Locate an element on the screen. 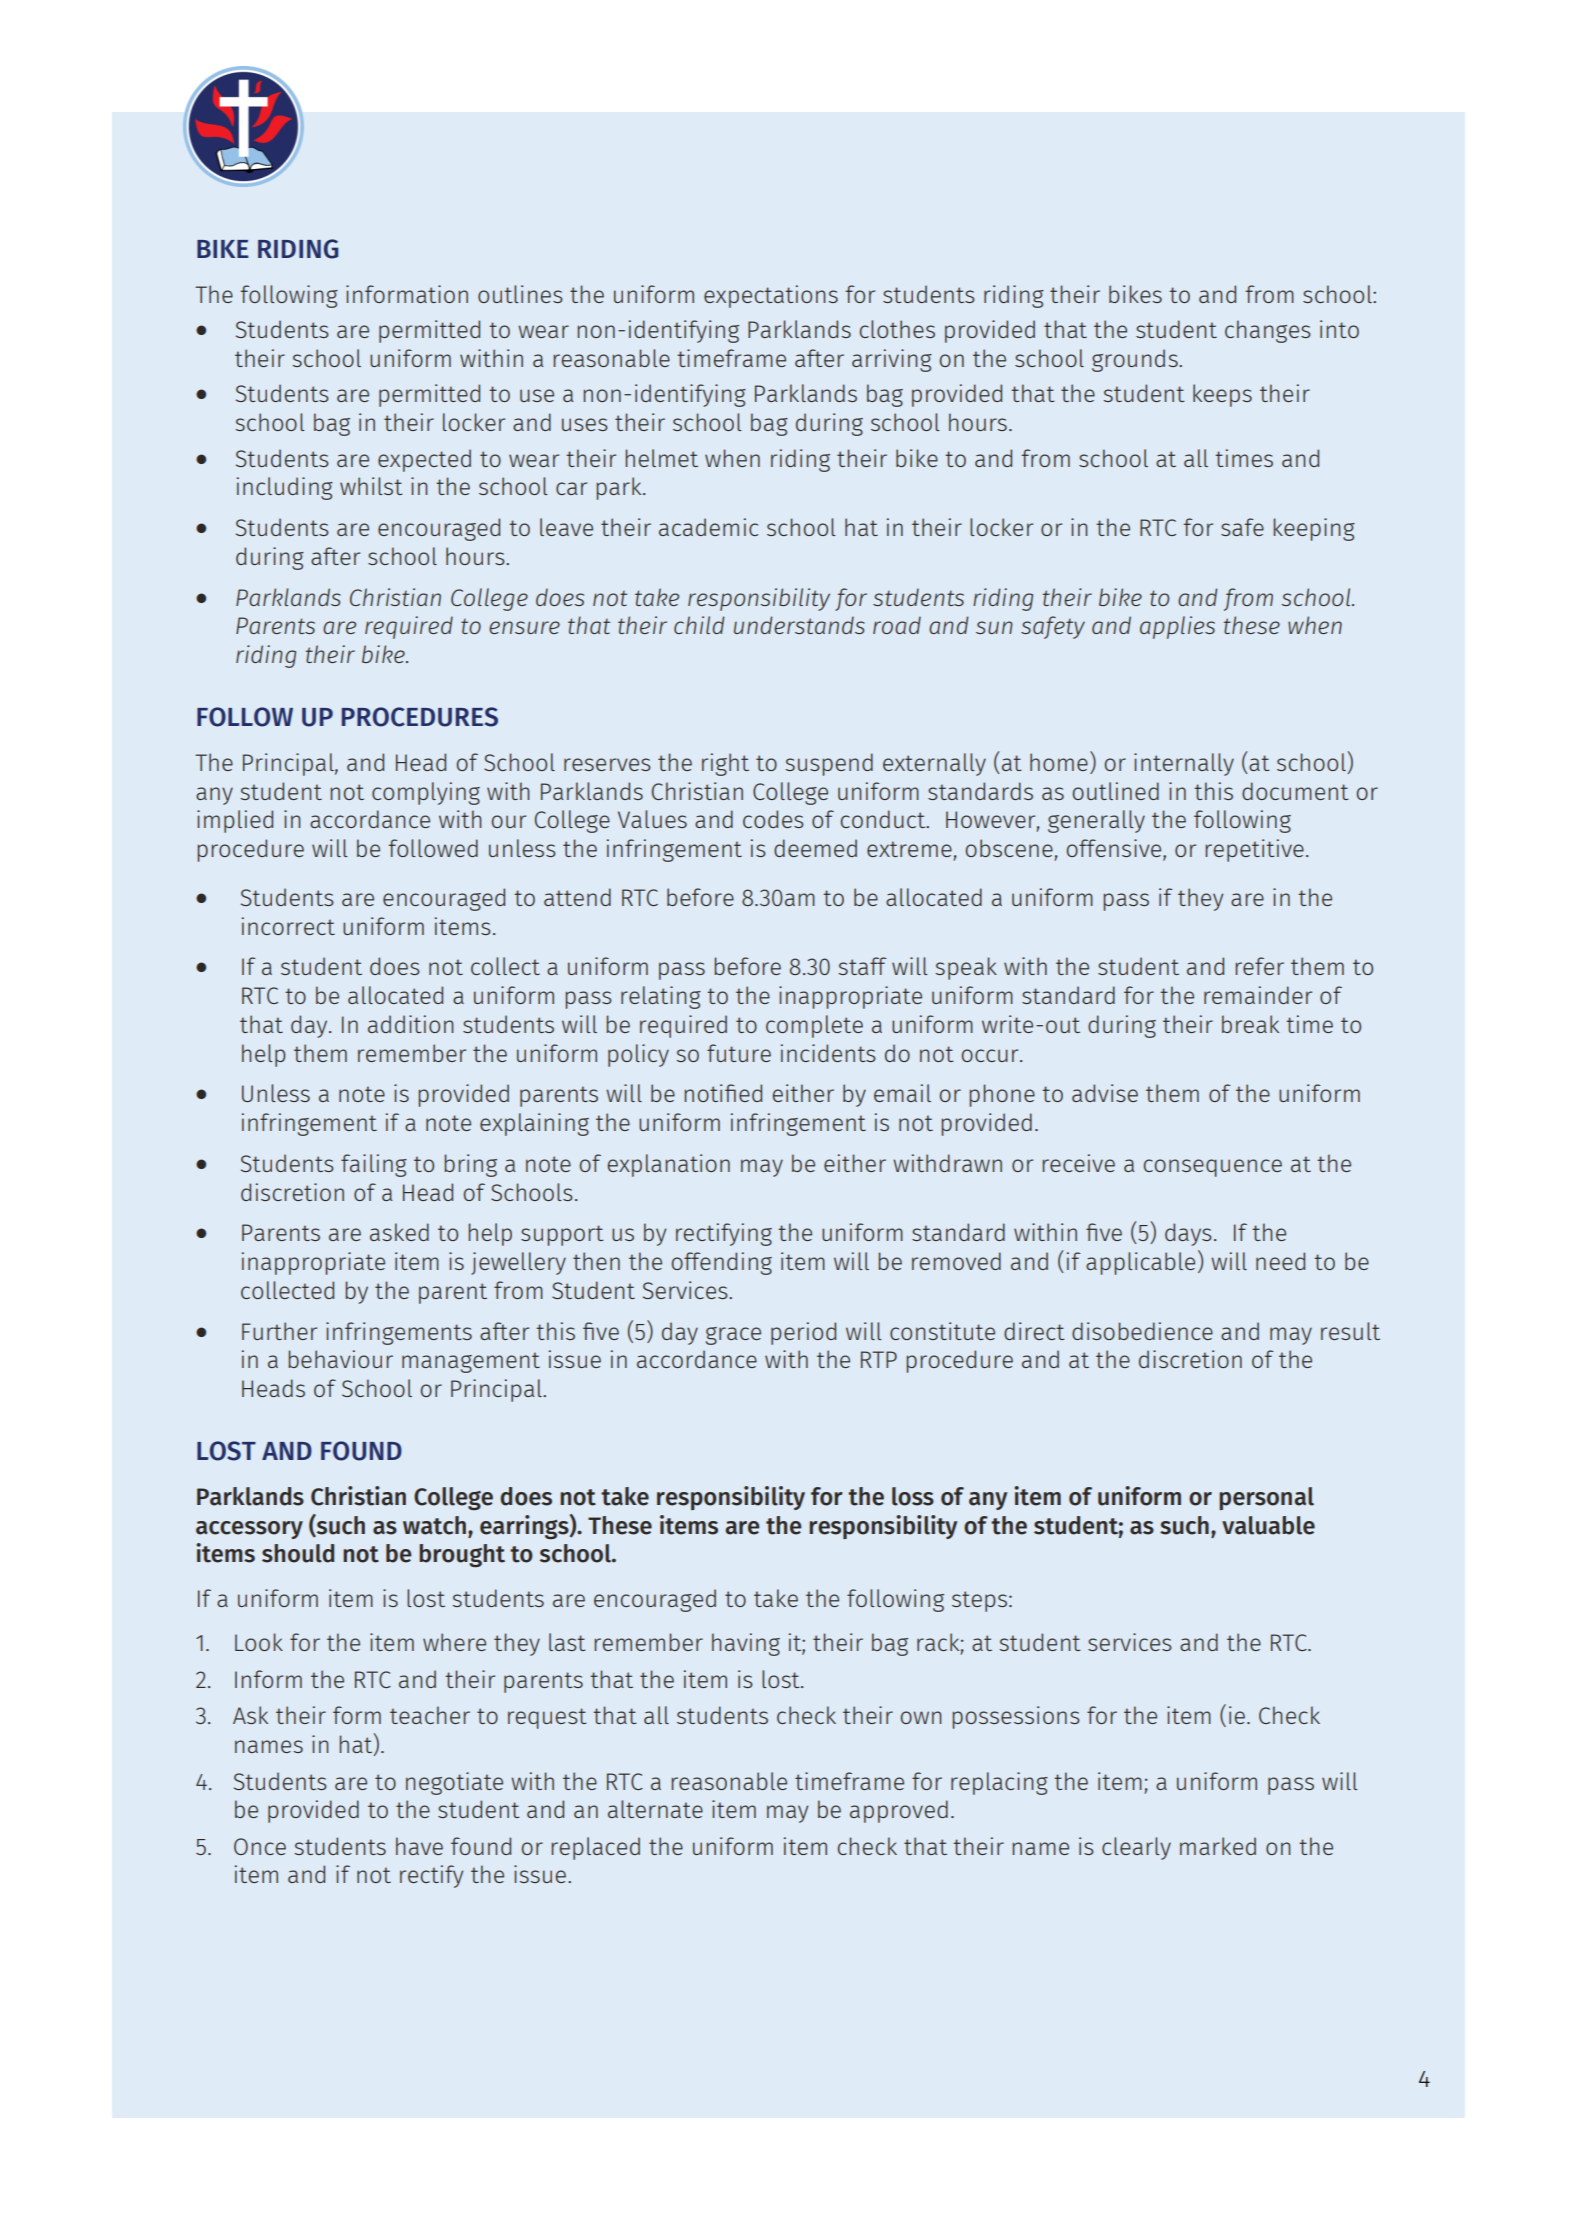 The width and height of the screenshot is (1578, 2231). repetitive is located at coordinates (1255, 850).
